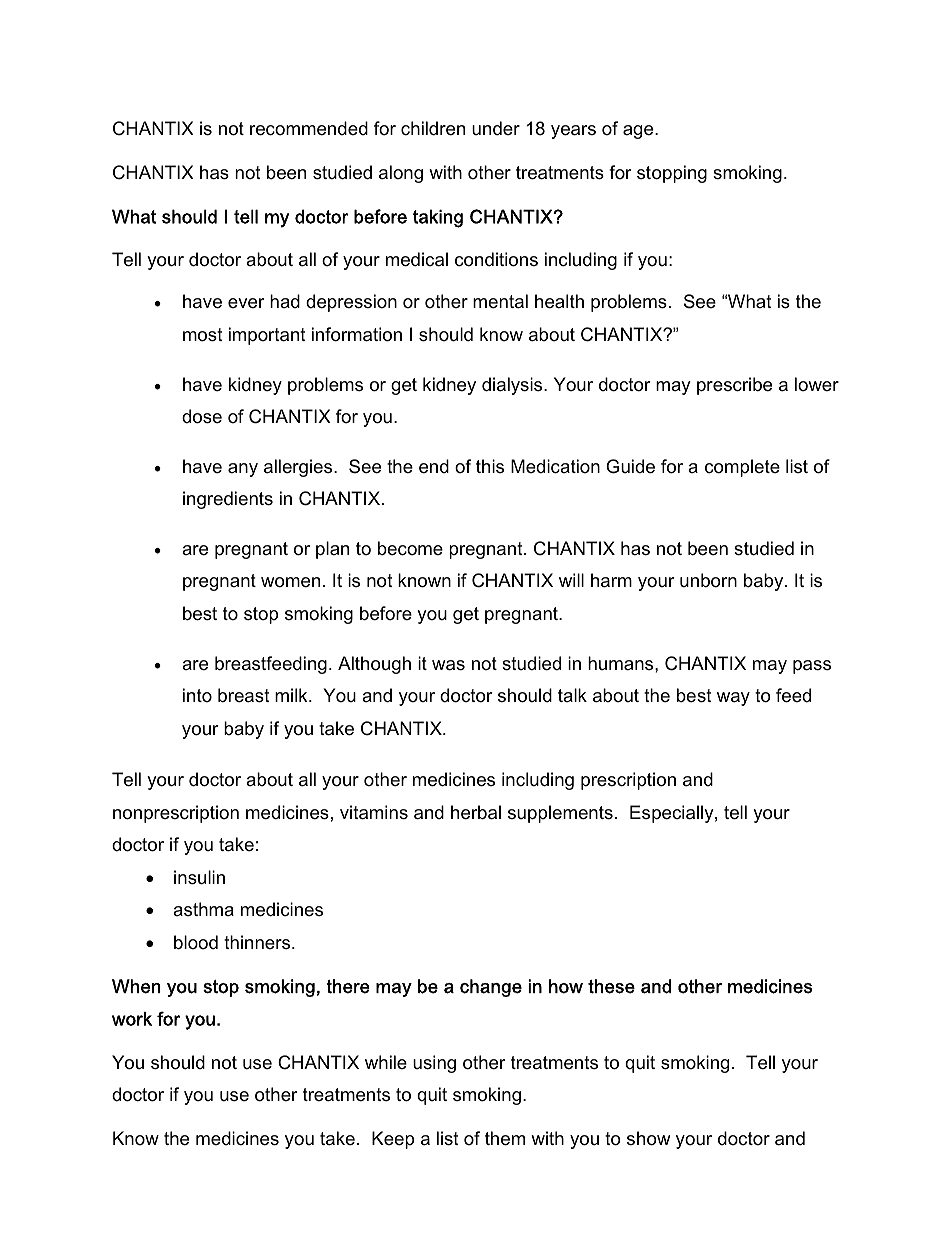 Image resolution: width=952 pixels, height=1233 pixels. I want to click on into, so click(197, 695).
